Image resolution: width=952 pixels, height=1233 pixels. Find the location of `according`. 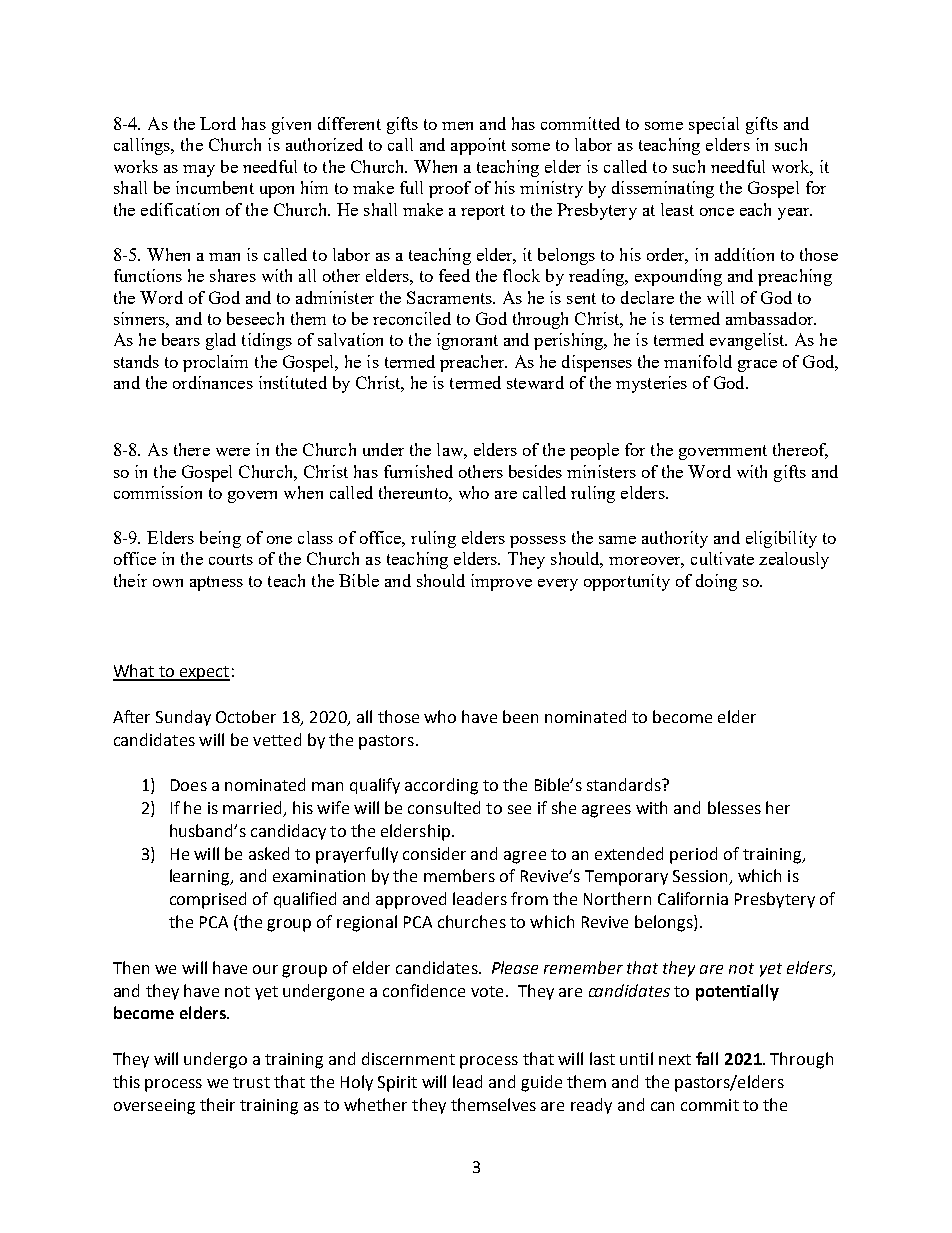

according is located at coordinates (441, 786).
